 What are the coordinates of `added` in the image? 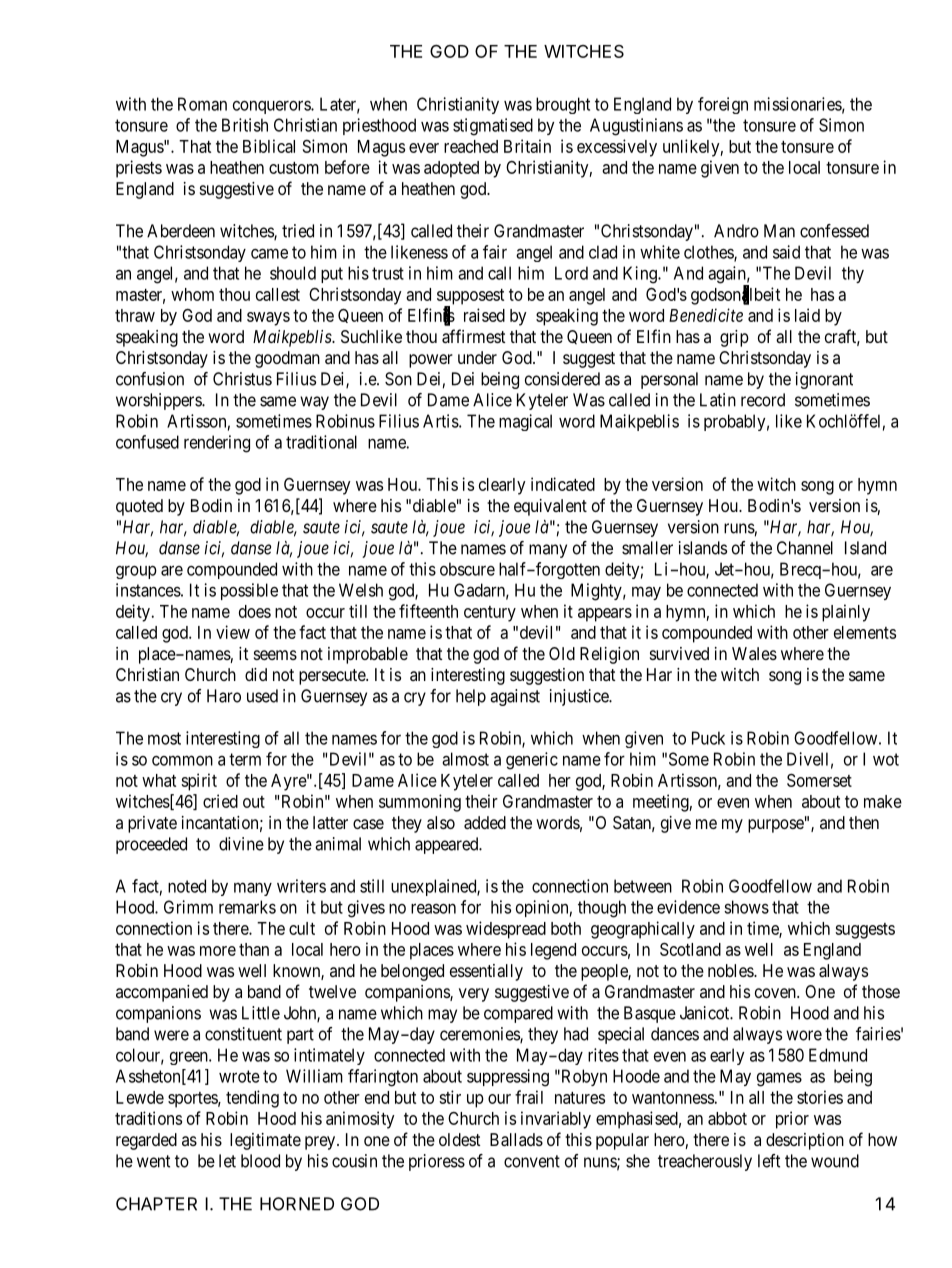 It's located at (485, 822).
